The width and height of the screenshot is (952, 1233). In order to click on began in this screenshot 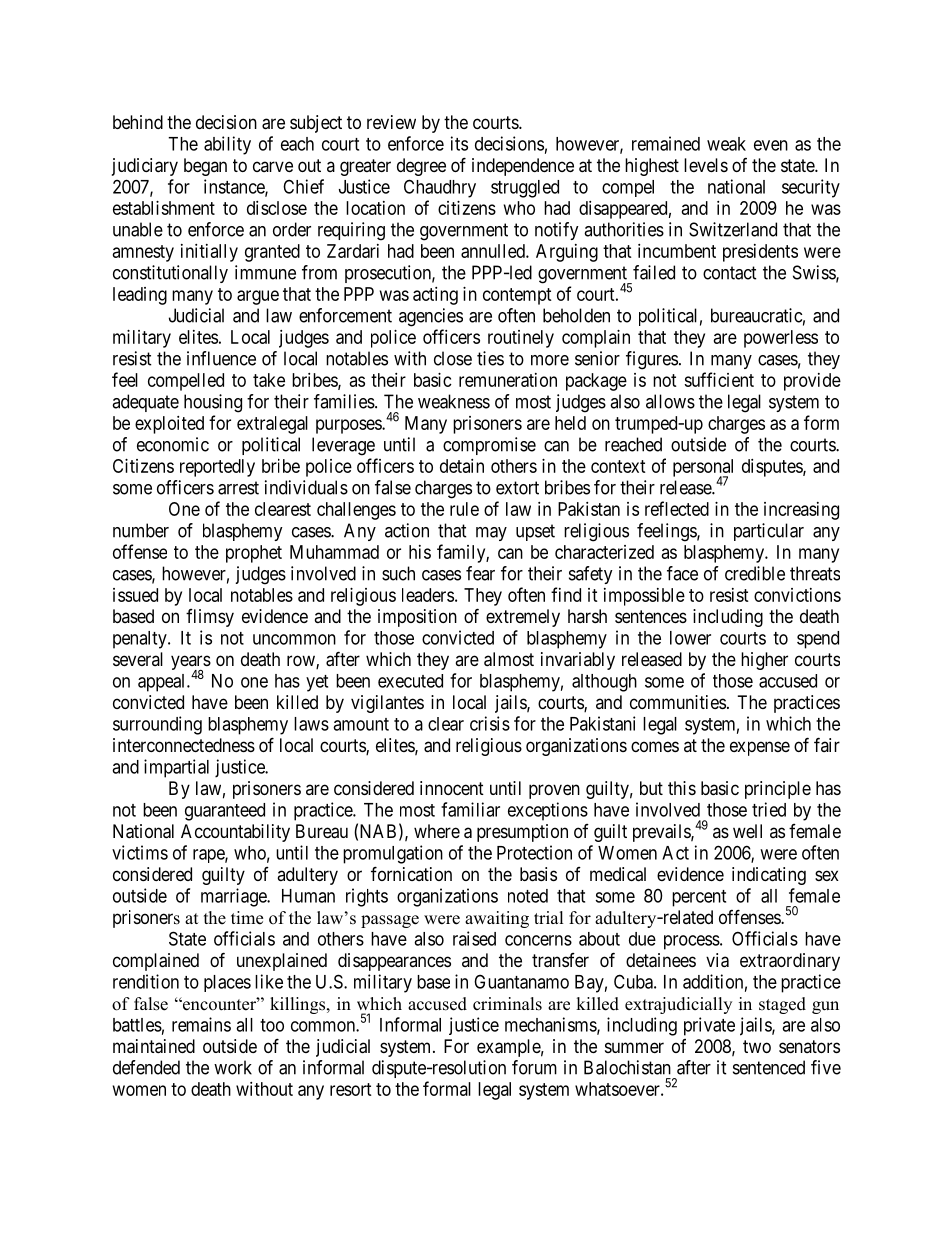, I will do `click(205, 167)`.
